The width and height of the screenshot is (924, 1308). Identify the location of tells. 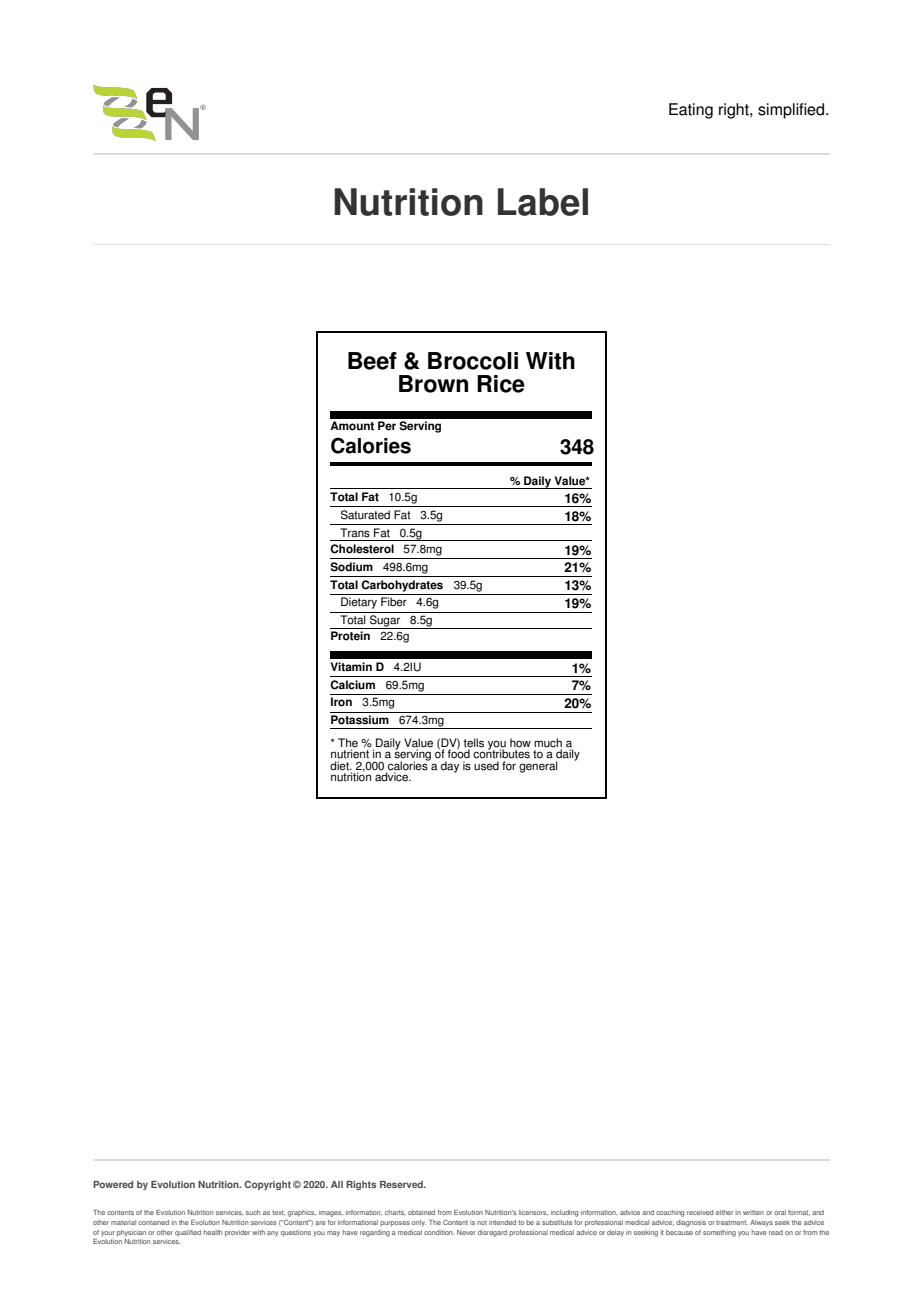
(474, 743).
